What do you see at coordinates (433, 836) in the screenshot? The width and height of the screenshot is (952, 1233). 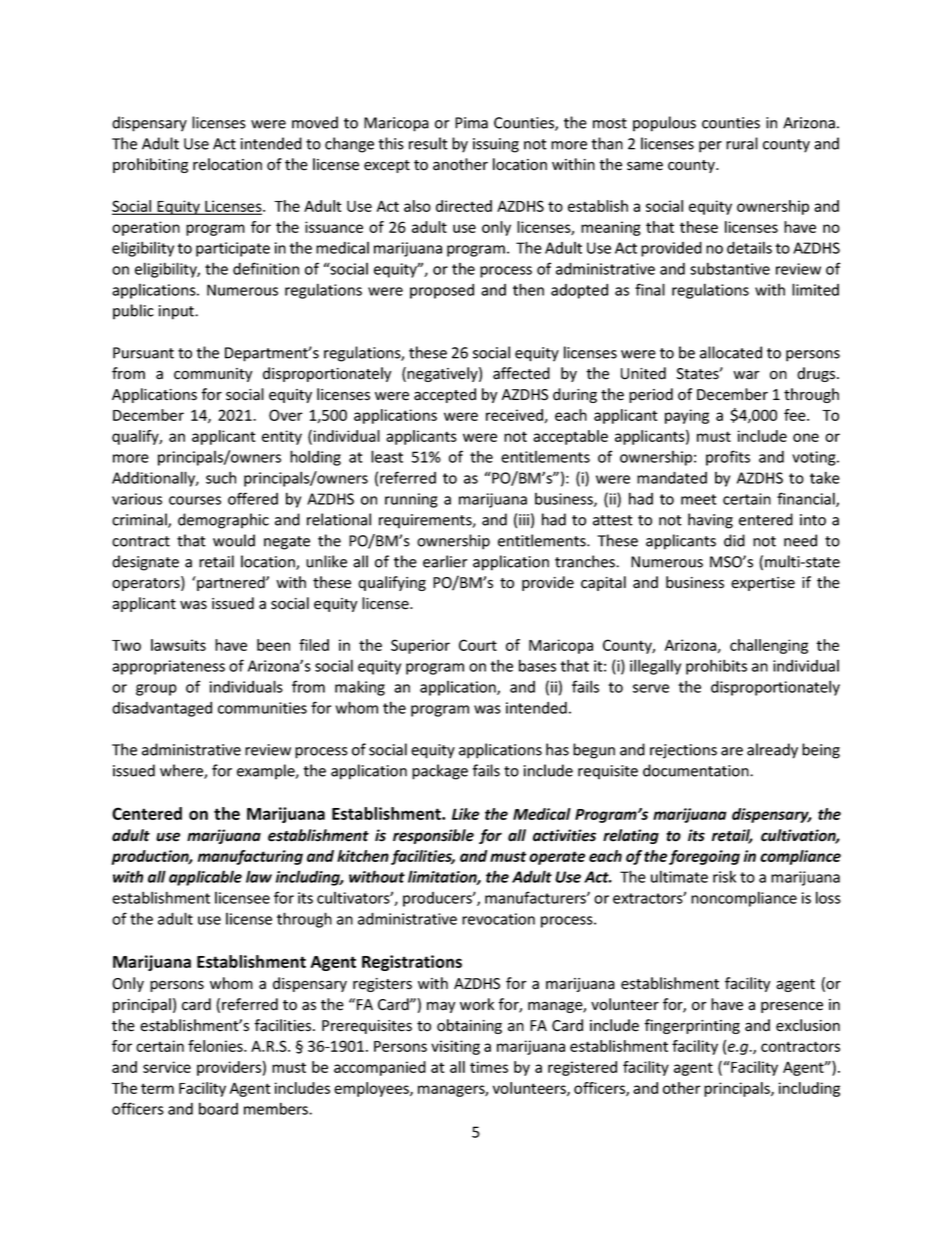 I see `responsible` at bounding box center [433, 836].
